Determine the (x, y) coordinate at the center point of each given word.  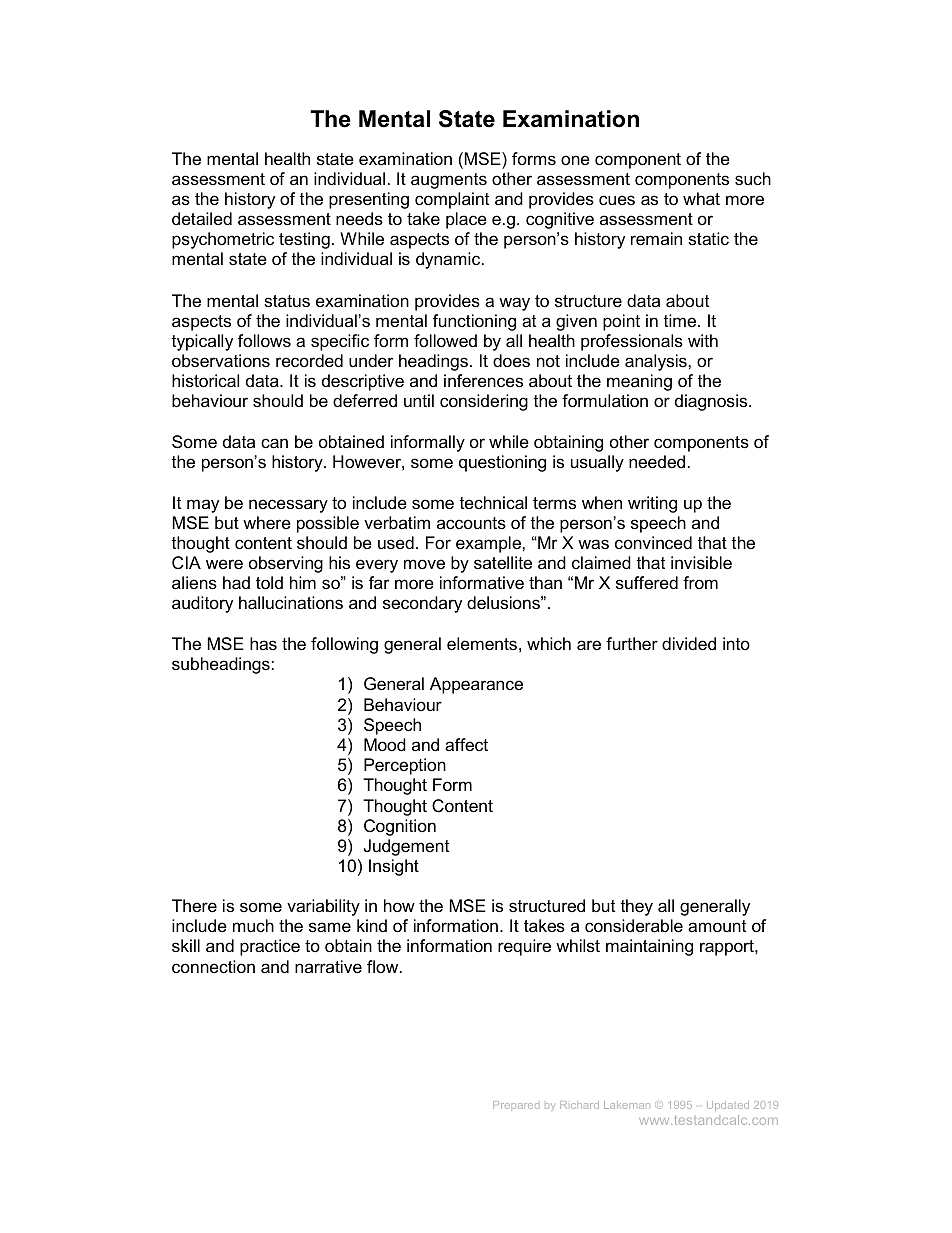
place (466, 220)
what (701, 198)
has (263, 643)
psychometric (223, 240)
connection (213, 966)
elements (482, 644)
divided (689, 644)
